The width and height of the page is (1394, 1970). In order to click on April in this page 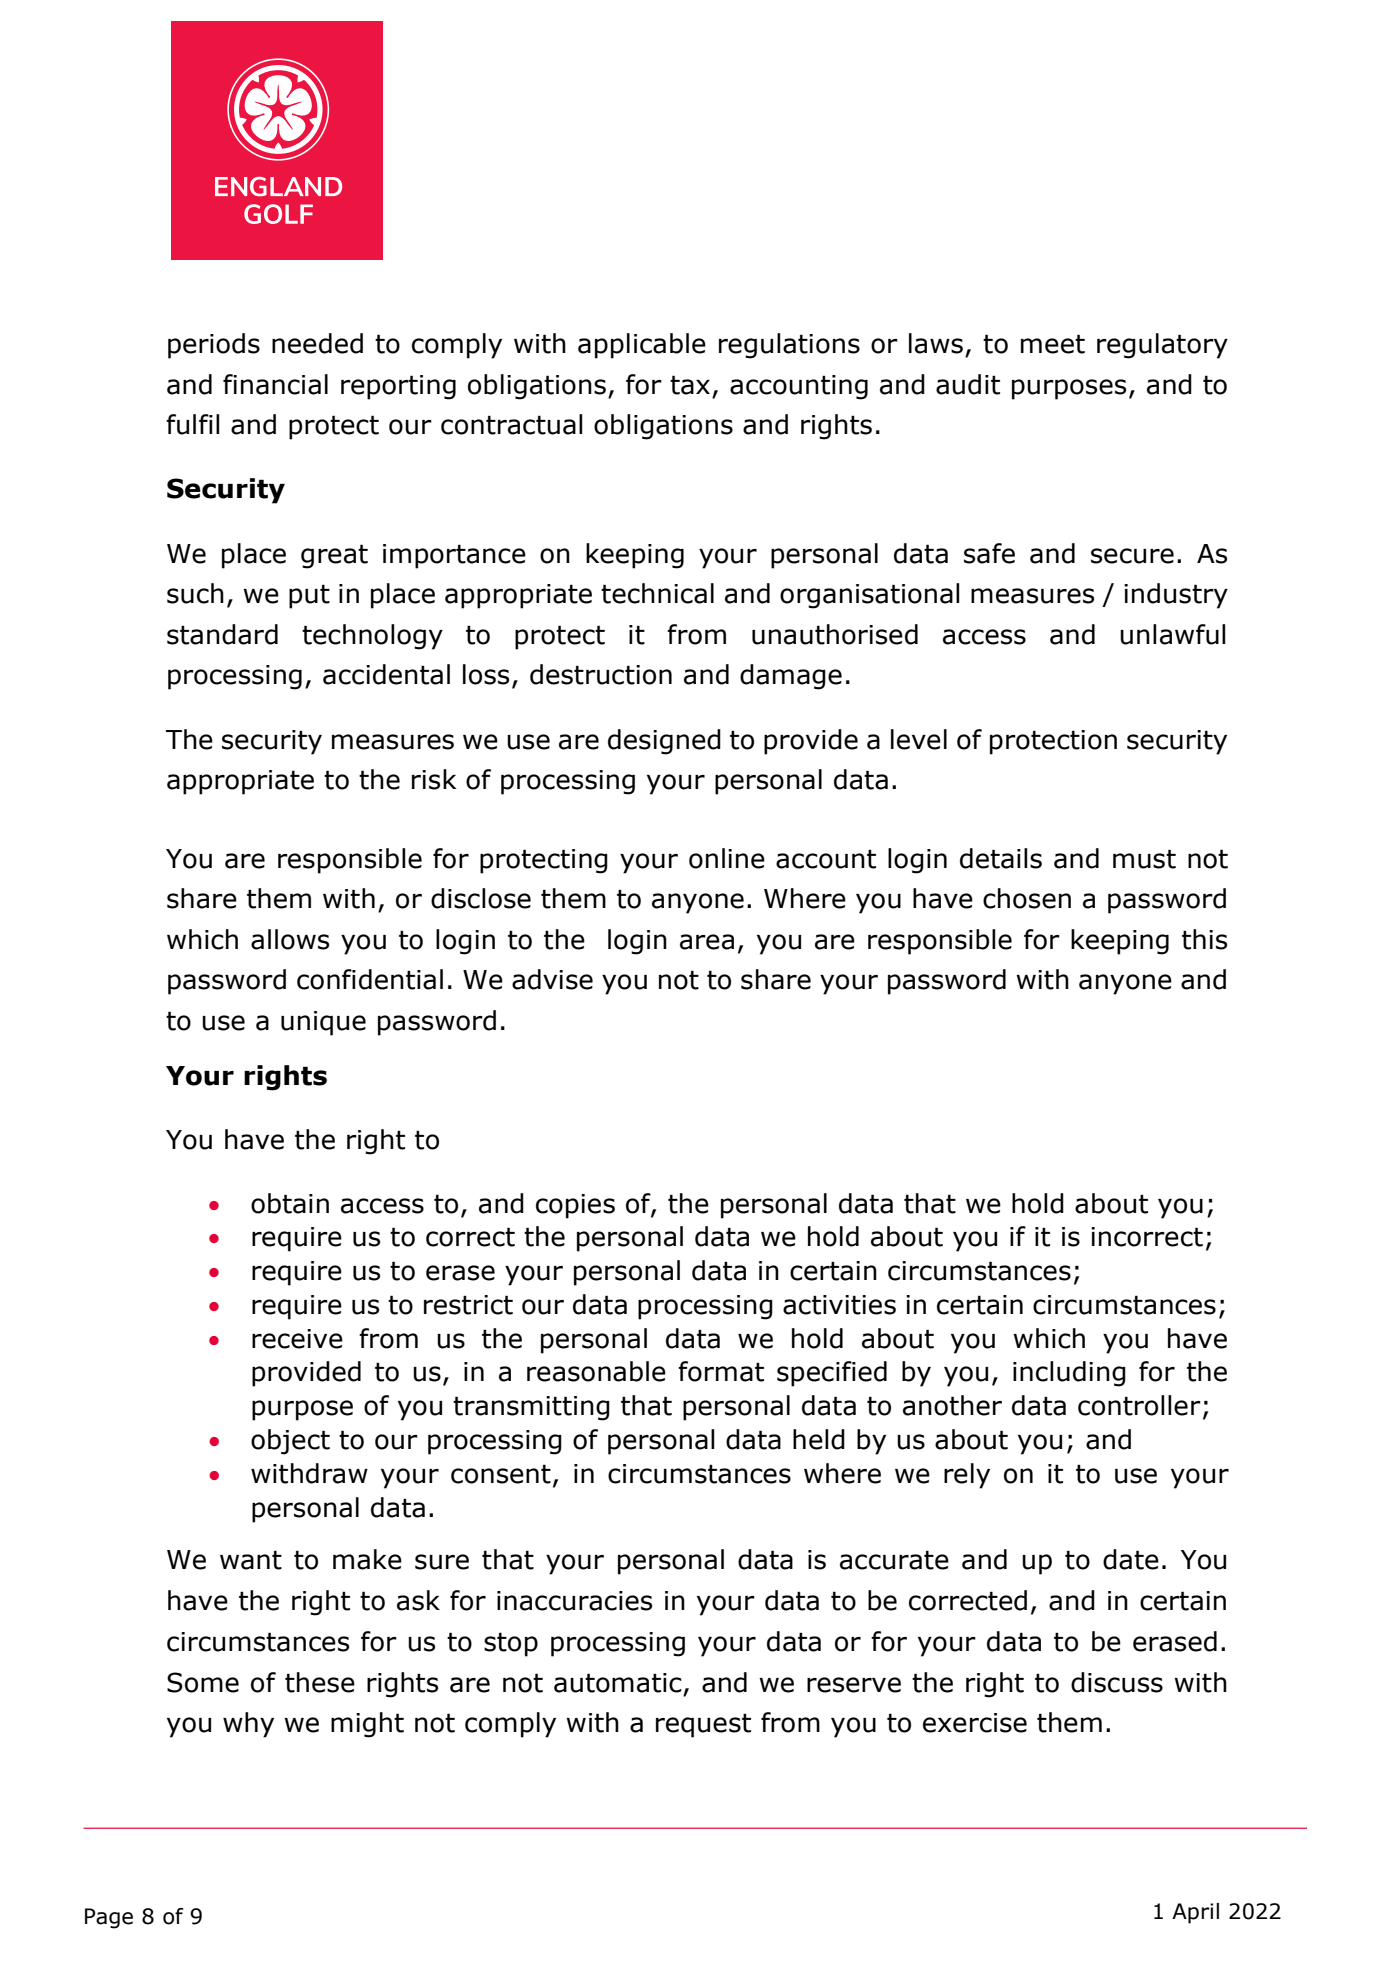, I will do `click(1195, 1913)`.
